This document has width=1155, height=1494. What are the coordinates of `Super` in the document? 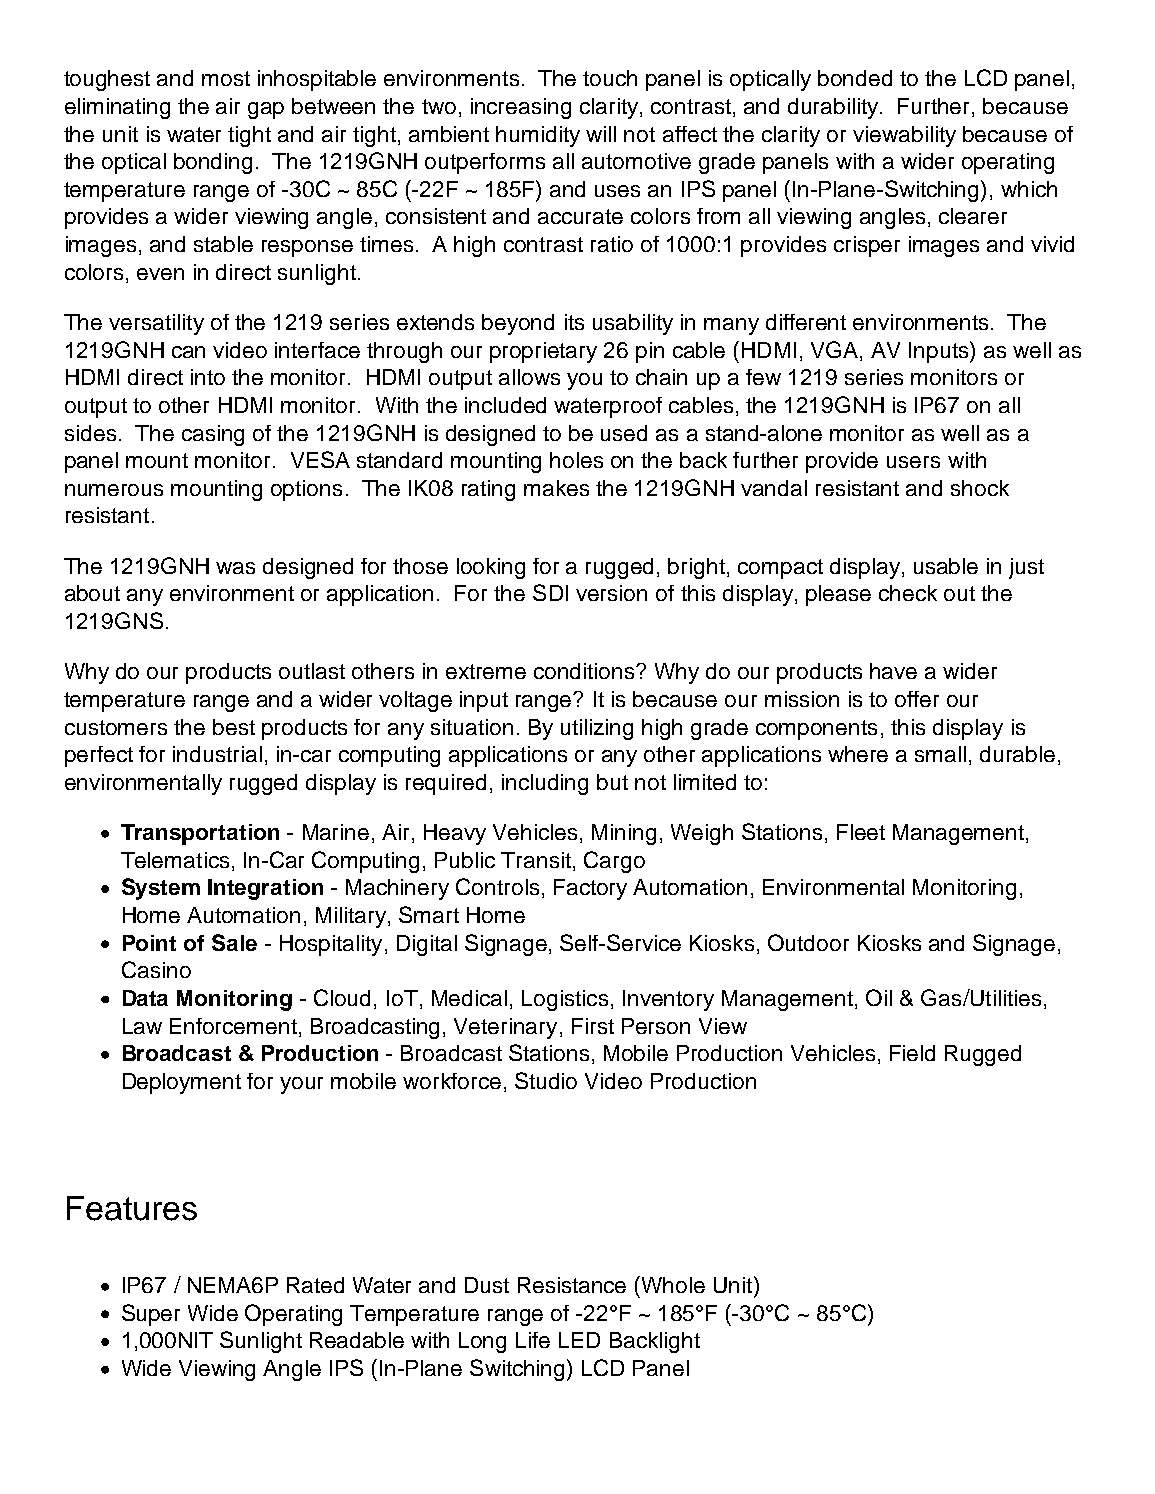 It's located at (151, 1315).
